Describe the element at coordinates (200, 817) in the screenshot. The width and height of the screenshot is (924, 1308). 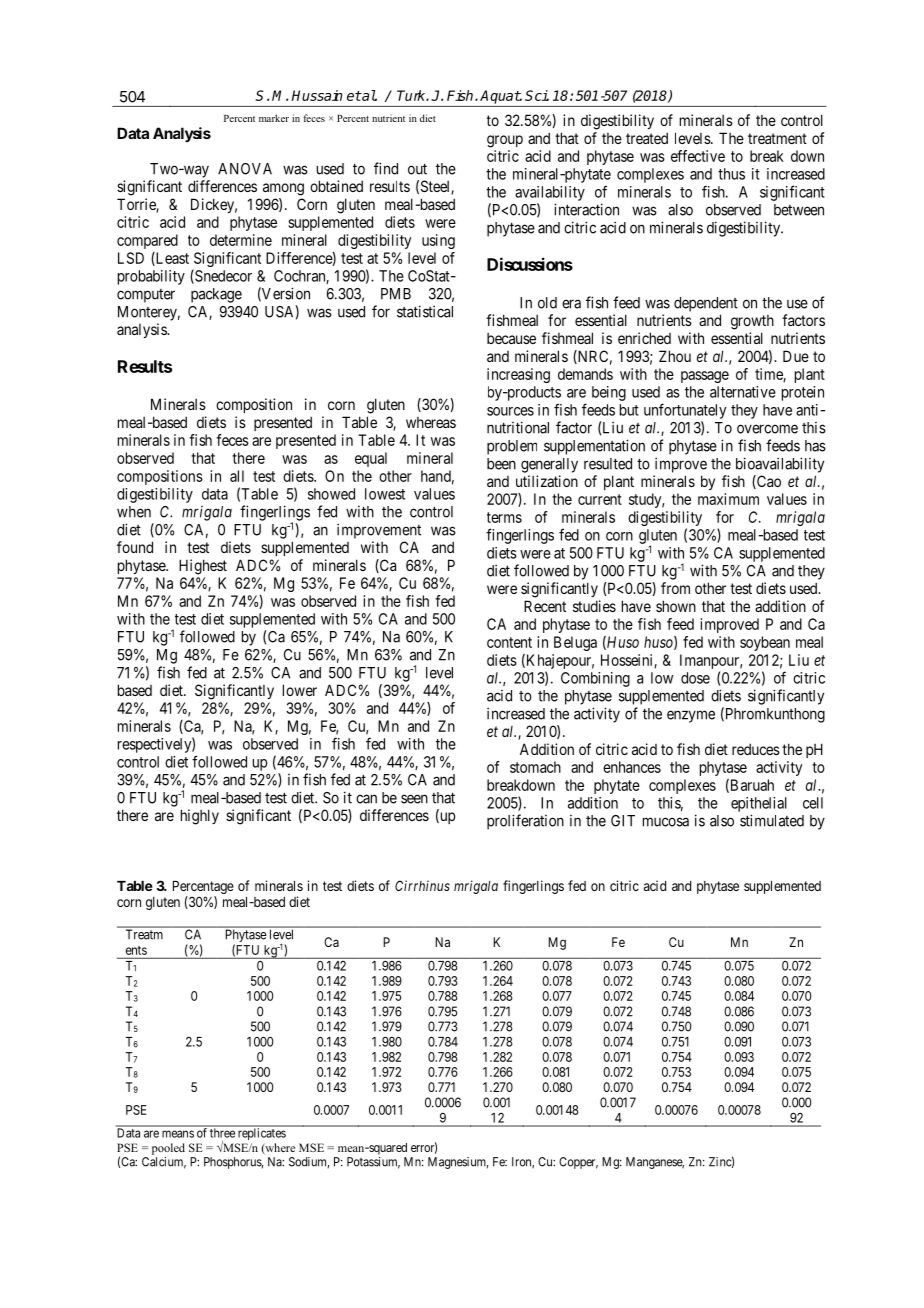
I see `highly` at that location.
